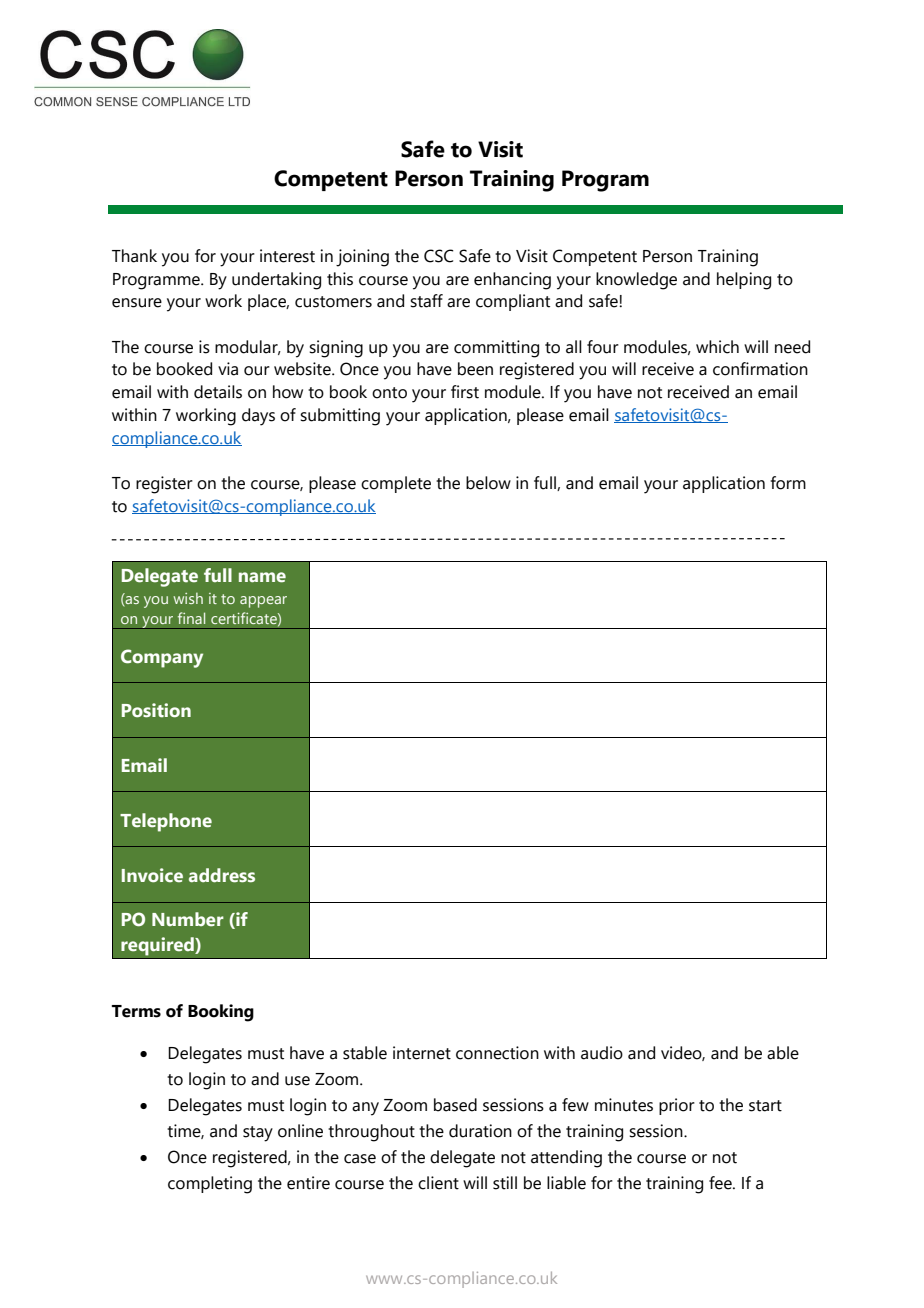 The height and width of the image is (1308, 924). I want to click on fee, so click(721, 1183).
